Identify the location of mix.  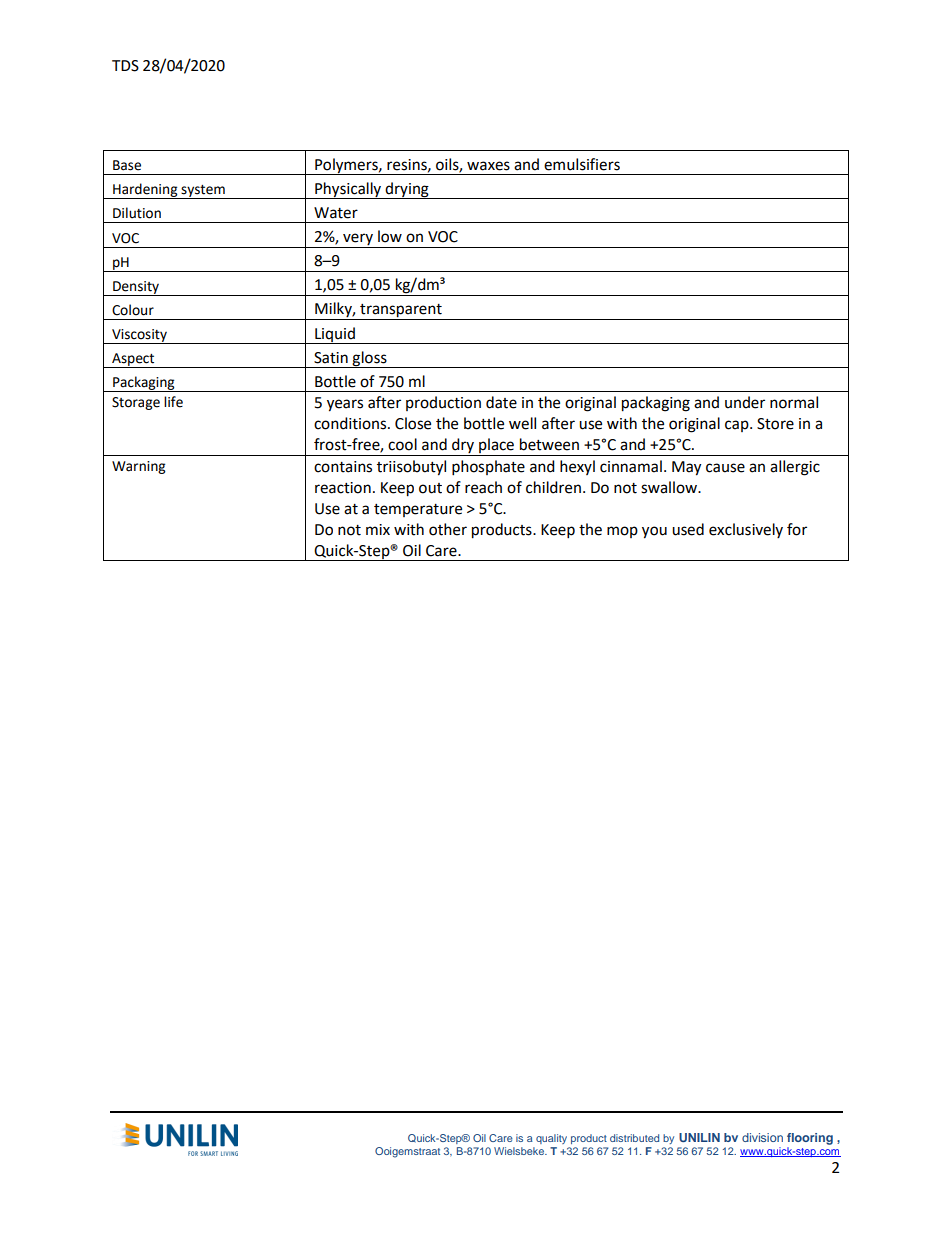
(378, 529).
